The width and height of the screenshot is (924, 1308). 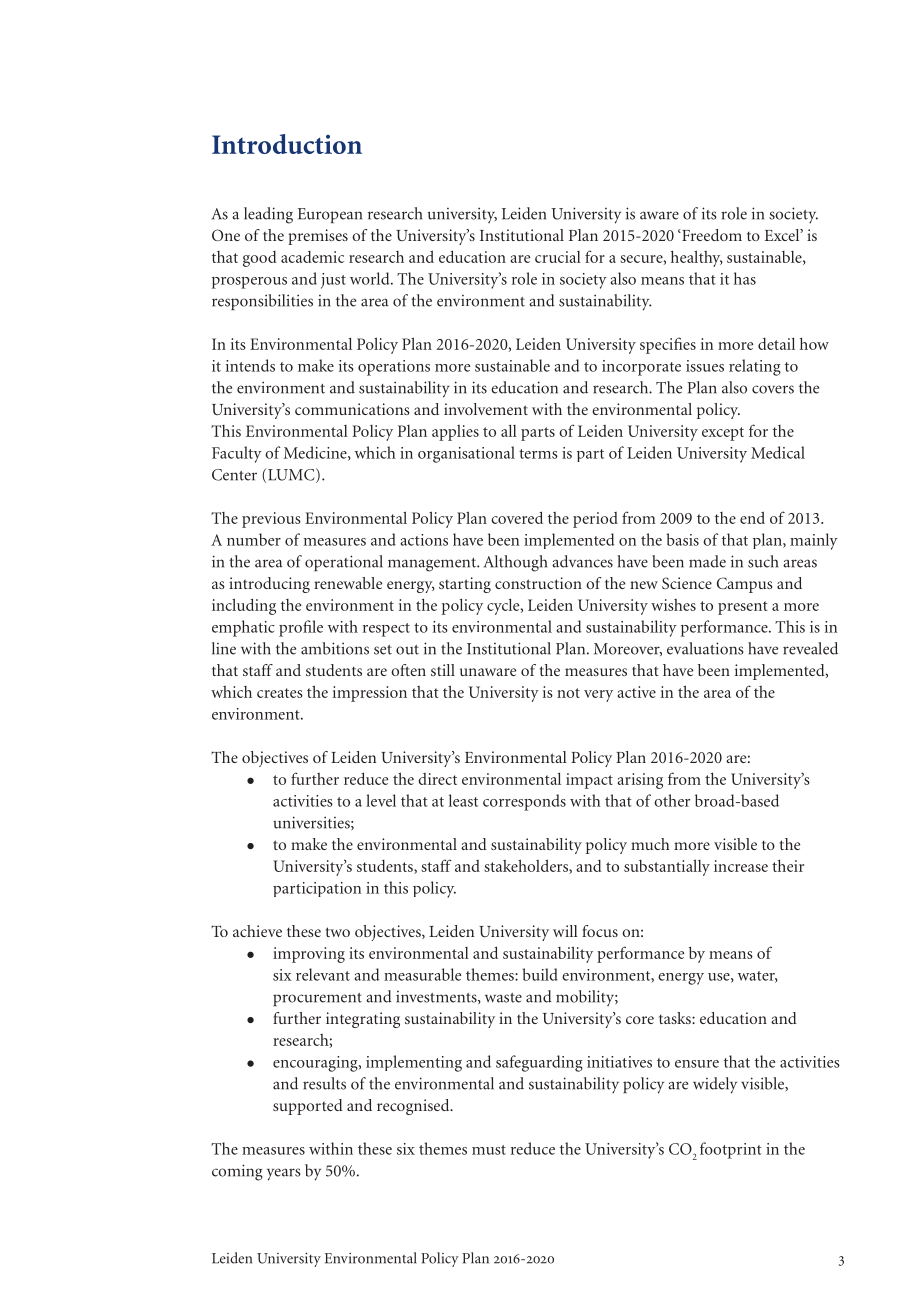 I want to click on must, so click(x=489, y=1150).
